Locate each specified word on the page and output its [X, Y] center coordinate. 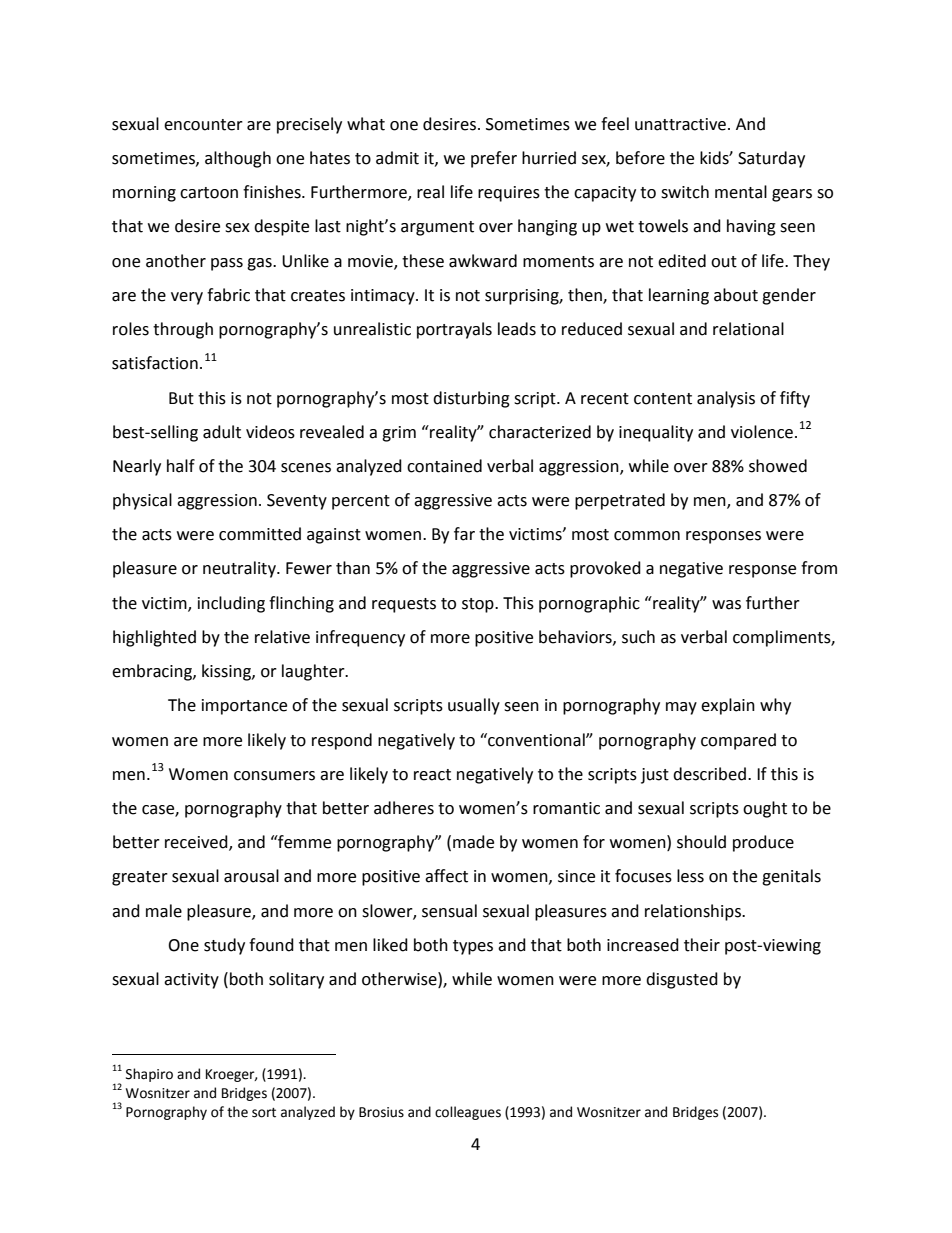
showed [778, 466]
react [432, 775]
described [709, 774]
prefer [494, 159]
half [181, 466]
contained [444, 466]
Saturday [771, 159]
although [238, 159]
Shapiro [149, 1075]
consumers [274, 776]
